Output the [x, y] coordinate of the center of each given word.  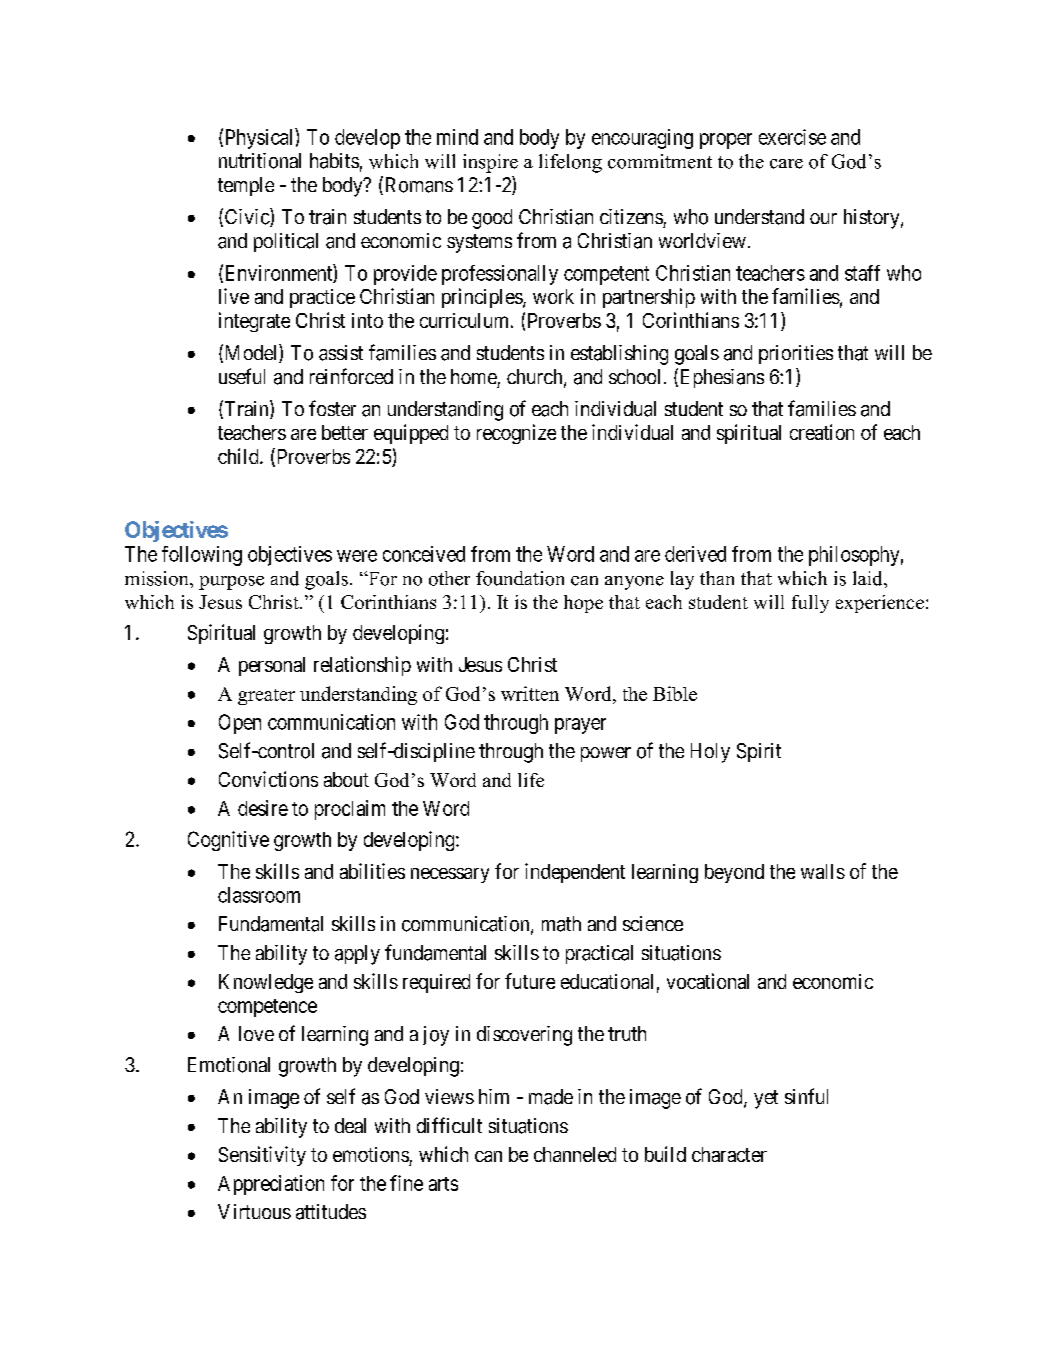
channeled [575, 1154]
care [786, 164]
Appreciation [271, 1185]
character [729, 1154]
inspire [490, 163]
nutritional [260, 161]
